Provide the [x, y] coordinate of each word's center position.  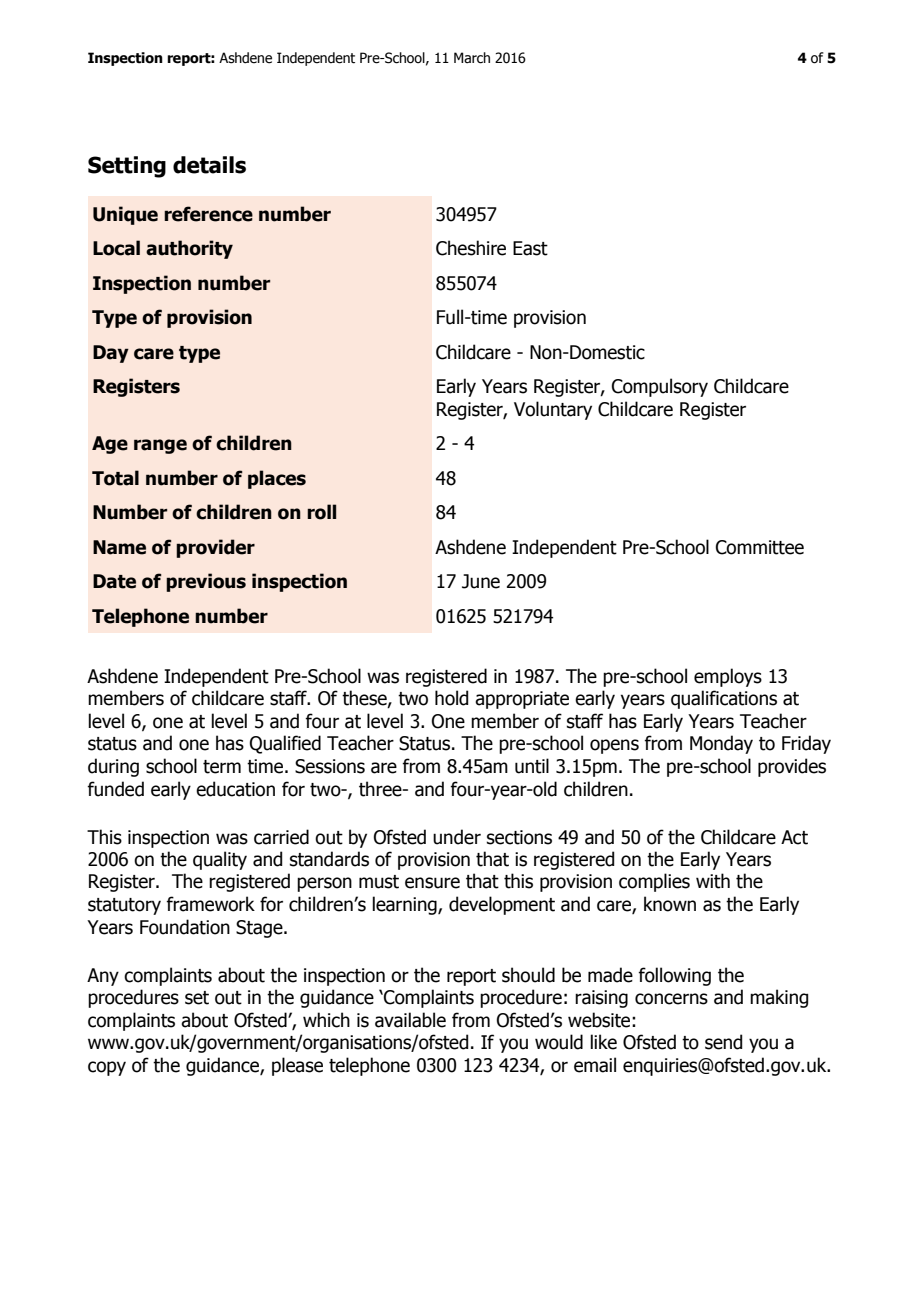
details [209, 165]
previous [206, 582]
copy [107, 1068]
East [530, 248]
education [235, 789]
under [457, 837]
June [481, 581]
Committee [760, 547]
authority [189, 249]
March [472, 58]
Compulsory [660, 387]
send [723, 1042]
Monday [721, 744]
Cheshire [471, 248]
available [410, 1020]
